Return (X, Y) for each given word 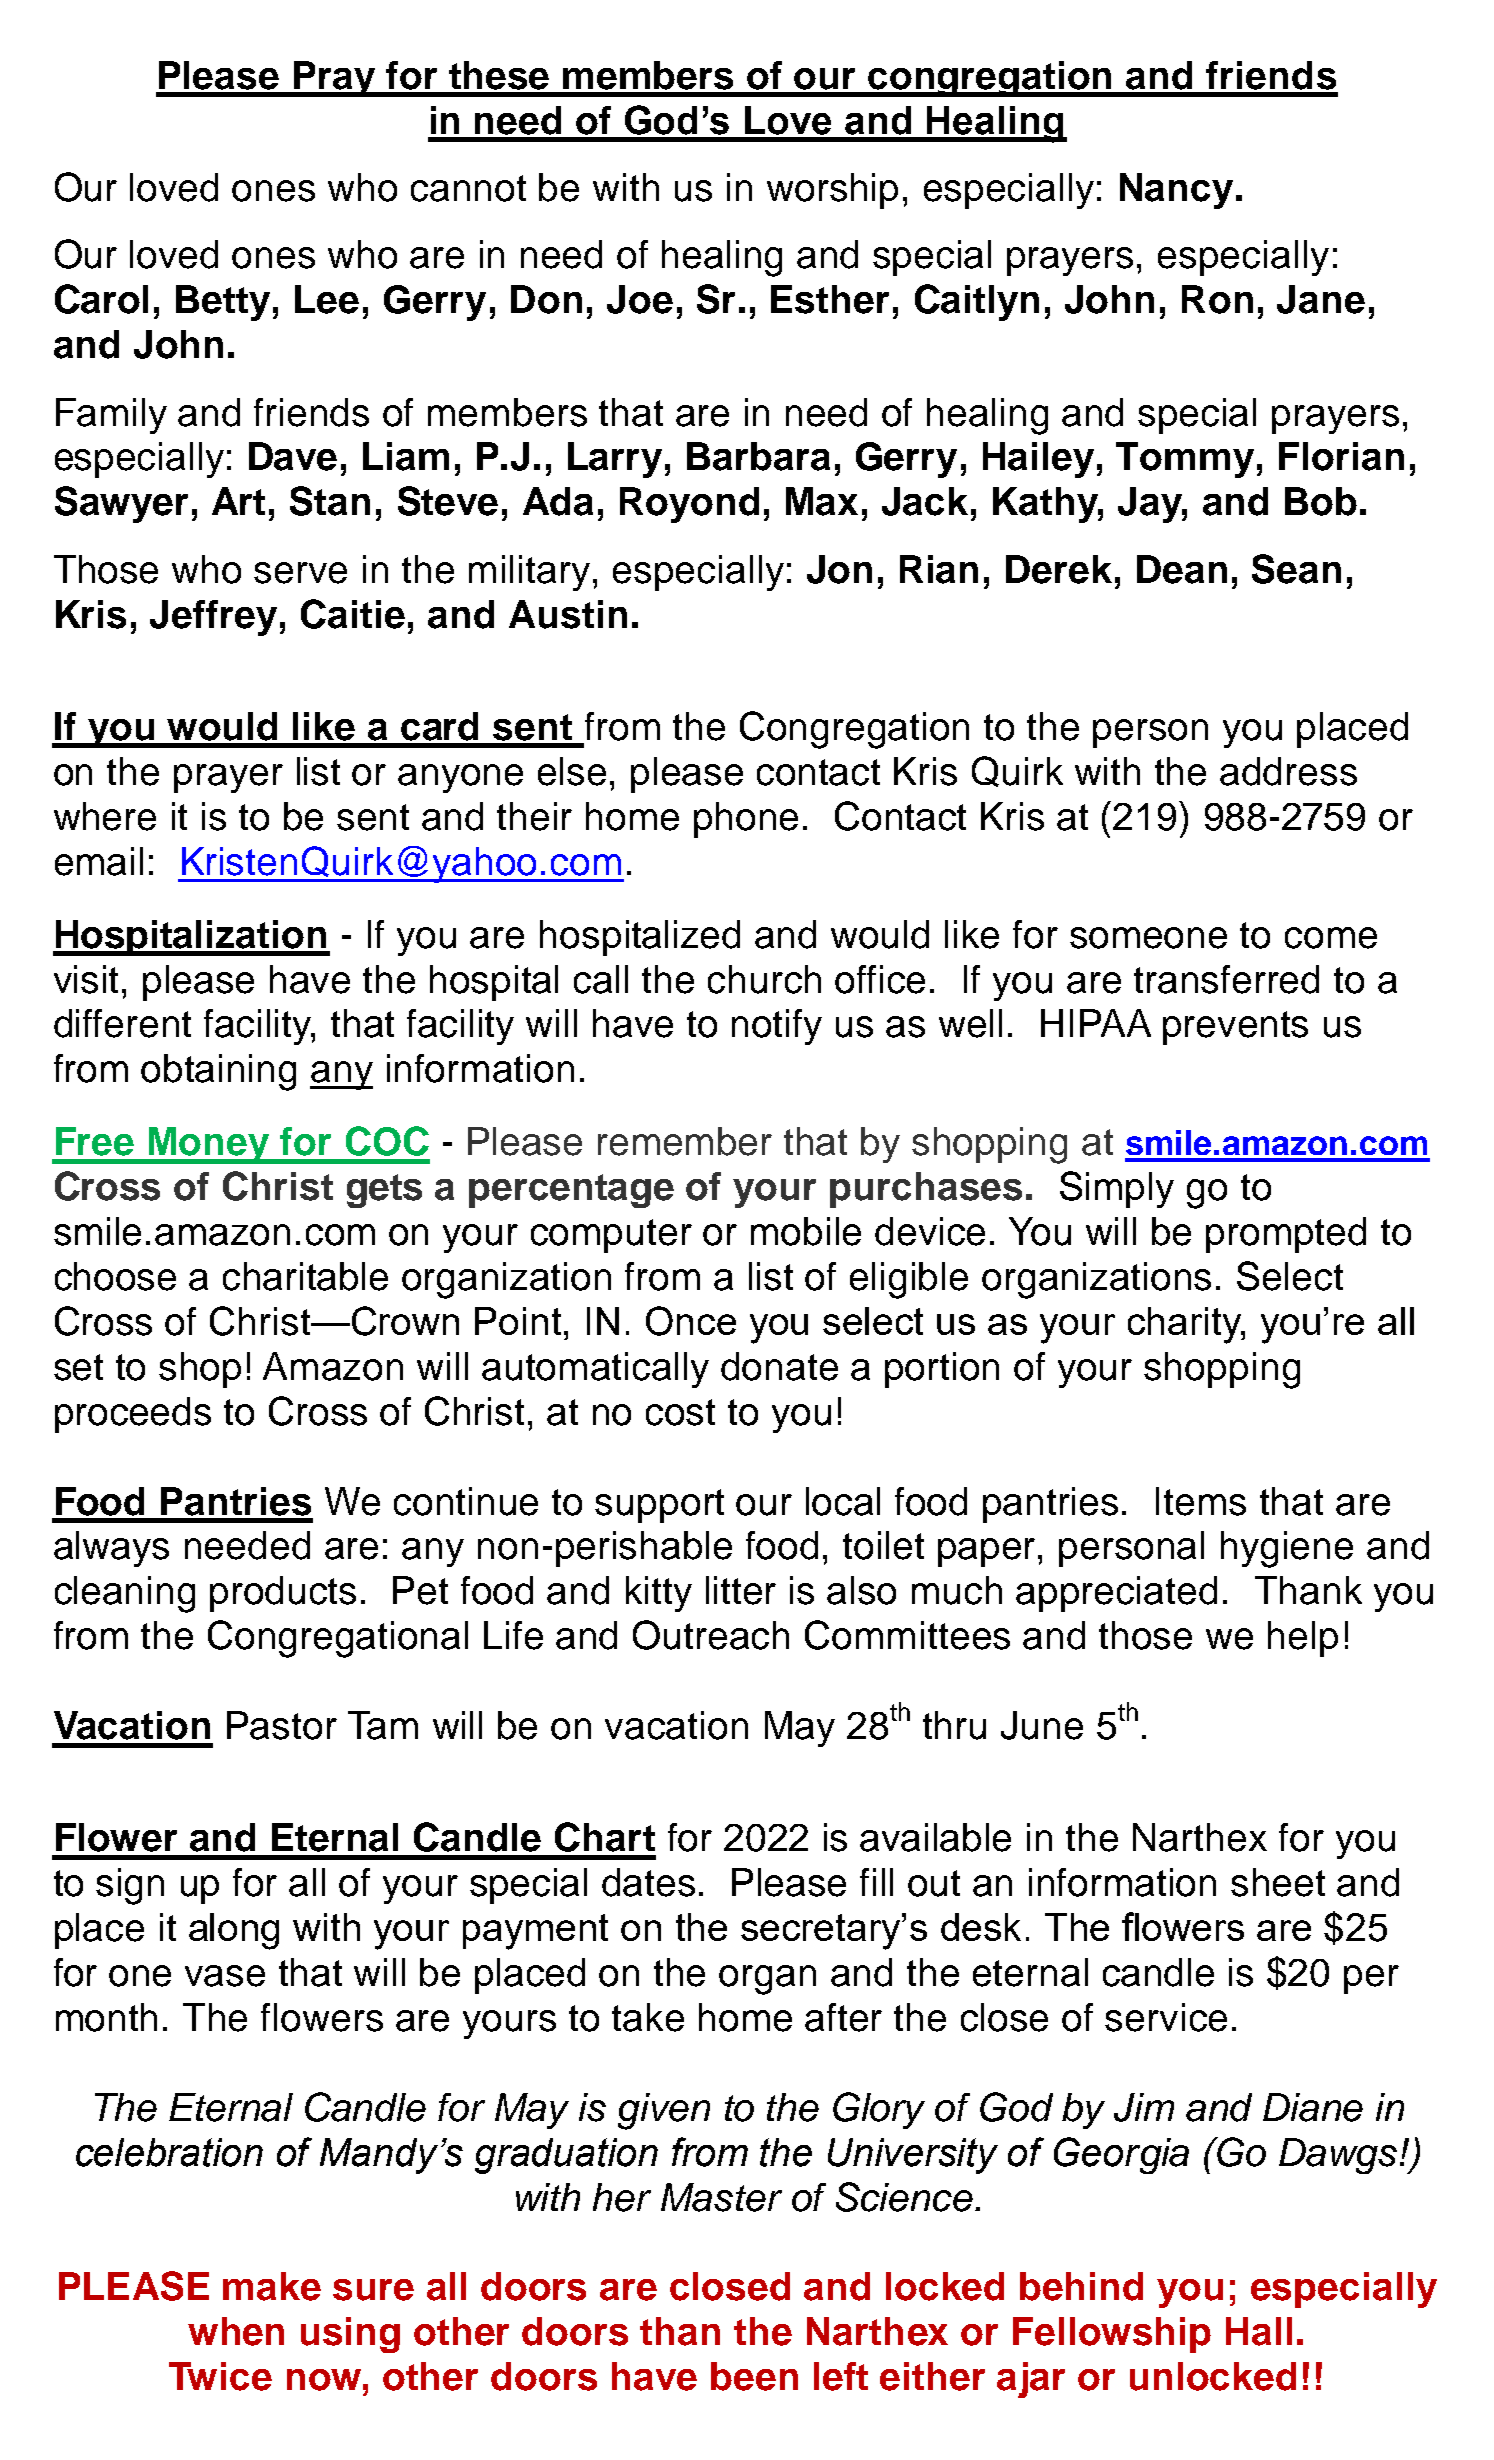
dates (648, 1882)
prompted (1286, 1235)
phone (746, 820)
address (1288, 771)
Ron (1217, 299)
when (236, 2331)
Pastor (282, 1725)
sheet (1278, 1882)
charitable (305, 1276)
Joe (640, 299)
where (105, 816)
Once (691, 1321)
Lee (327, 299)
